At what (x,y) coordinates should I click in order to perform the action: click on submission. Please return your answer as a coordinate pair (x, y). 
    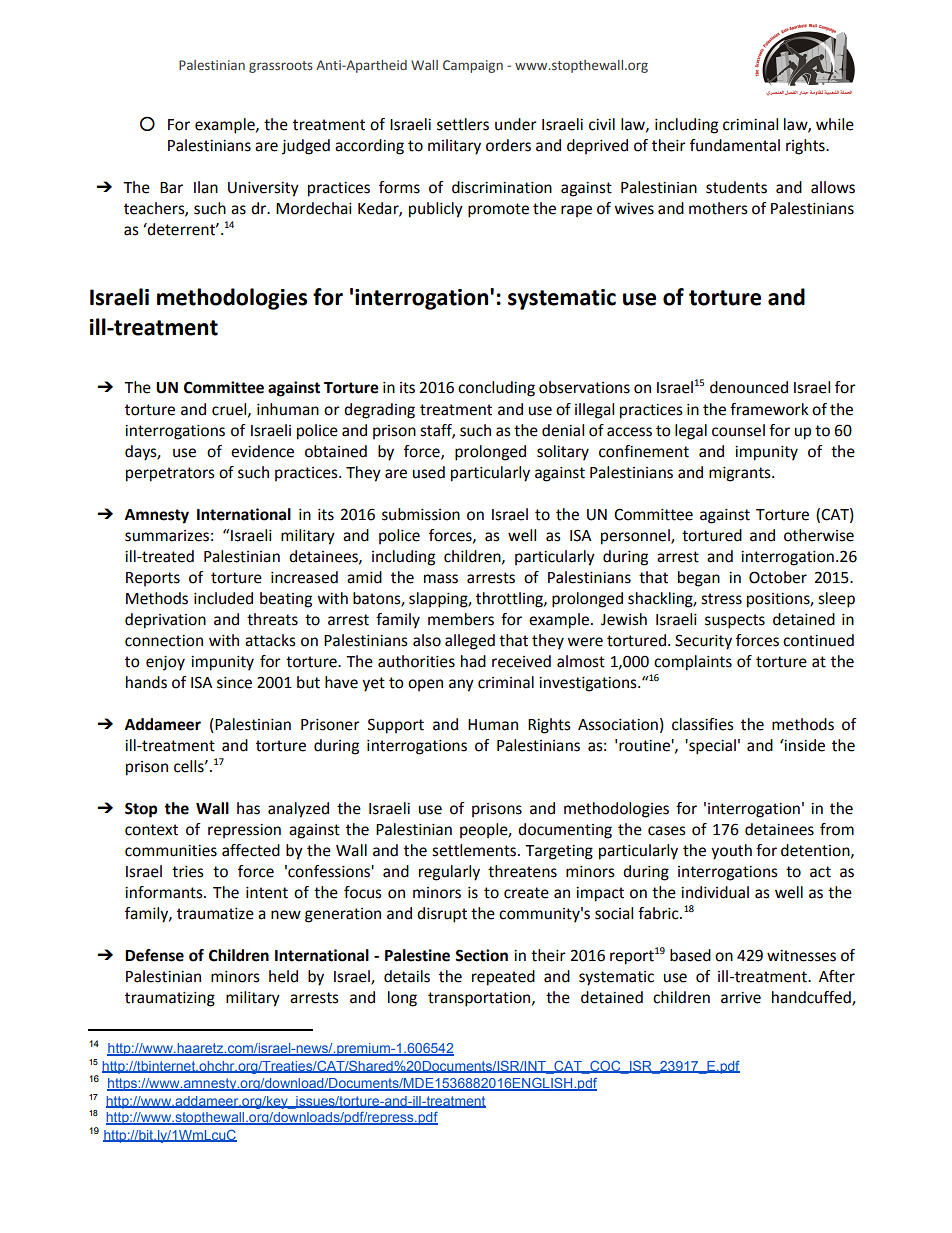
    Looking at the image, I should click on (421, 514).
